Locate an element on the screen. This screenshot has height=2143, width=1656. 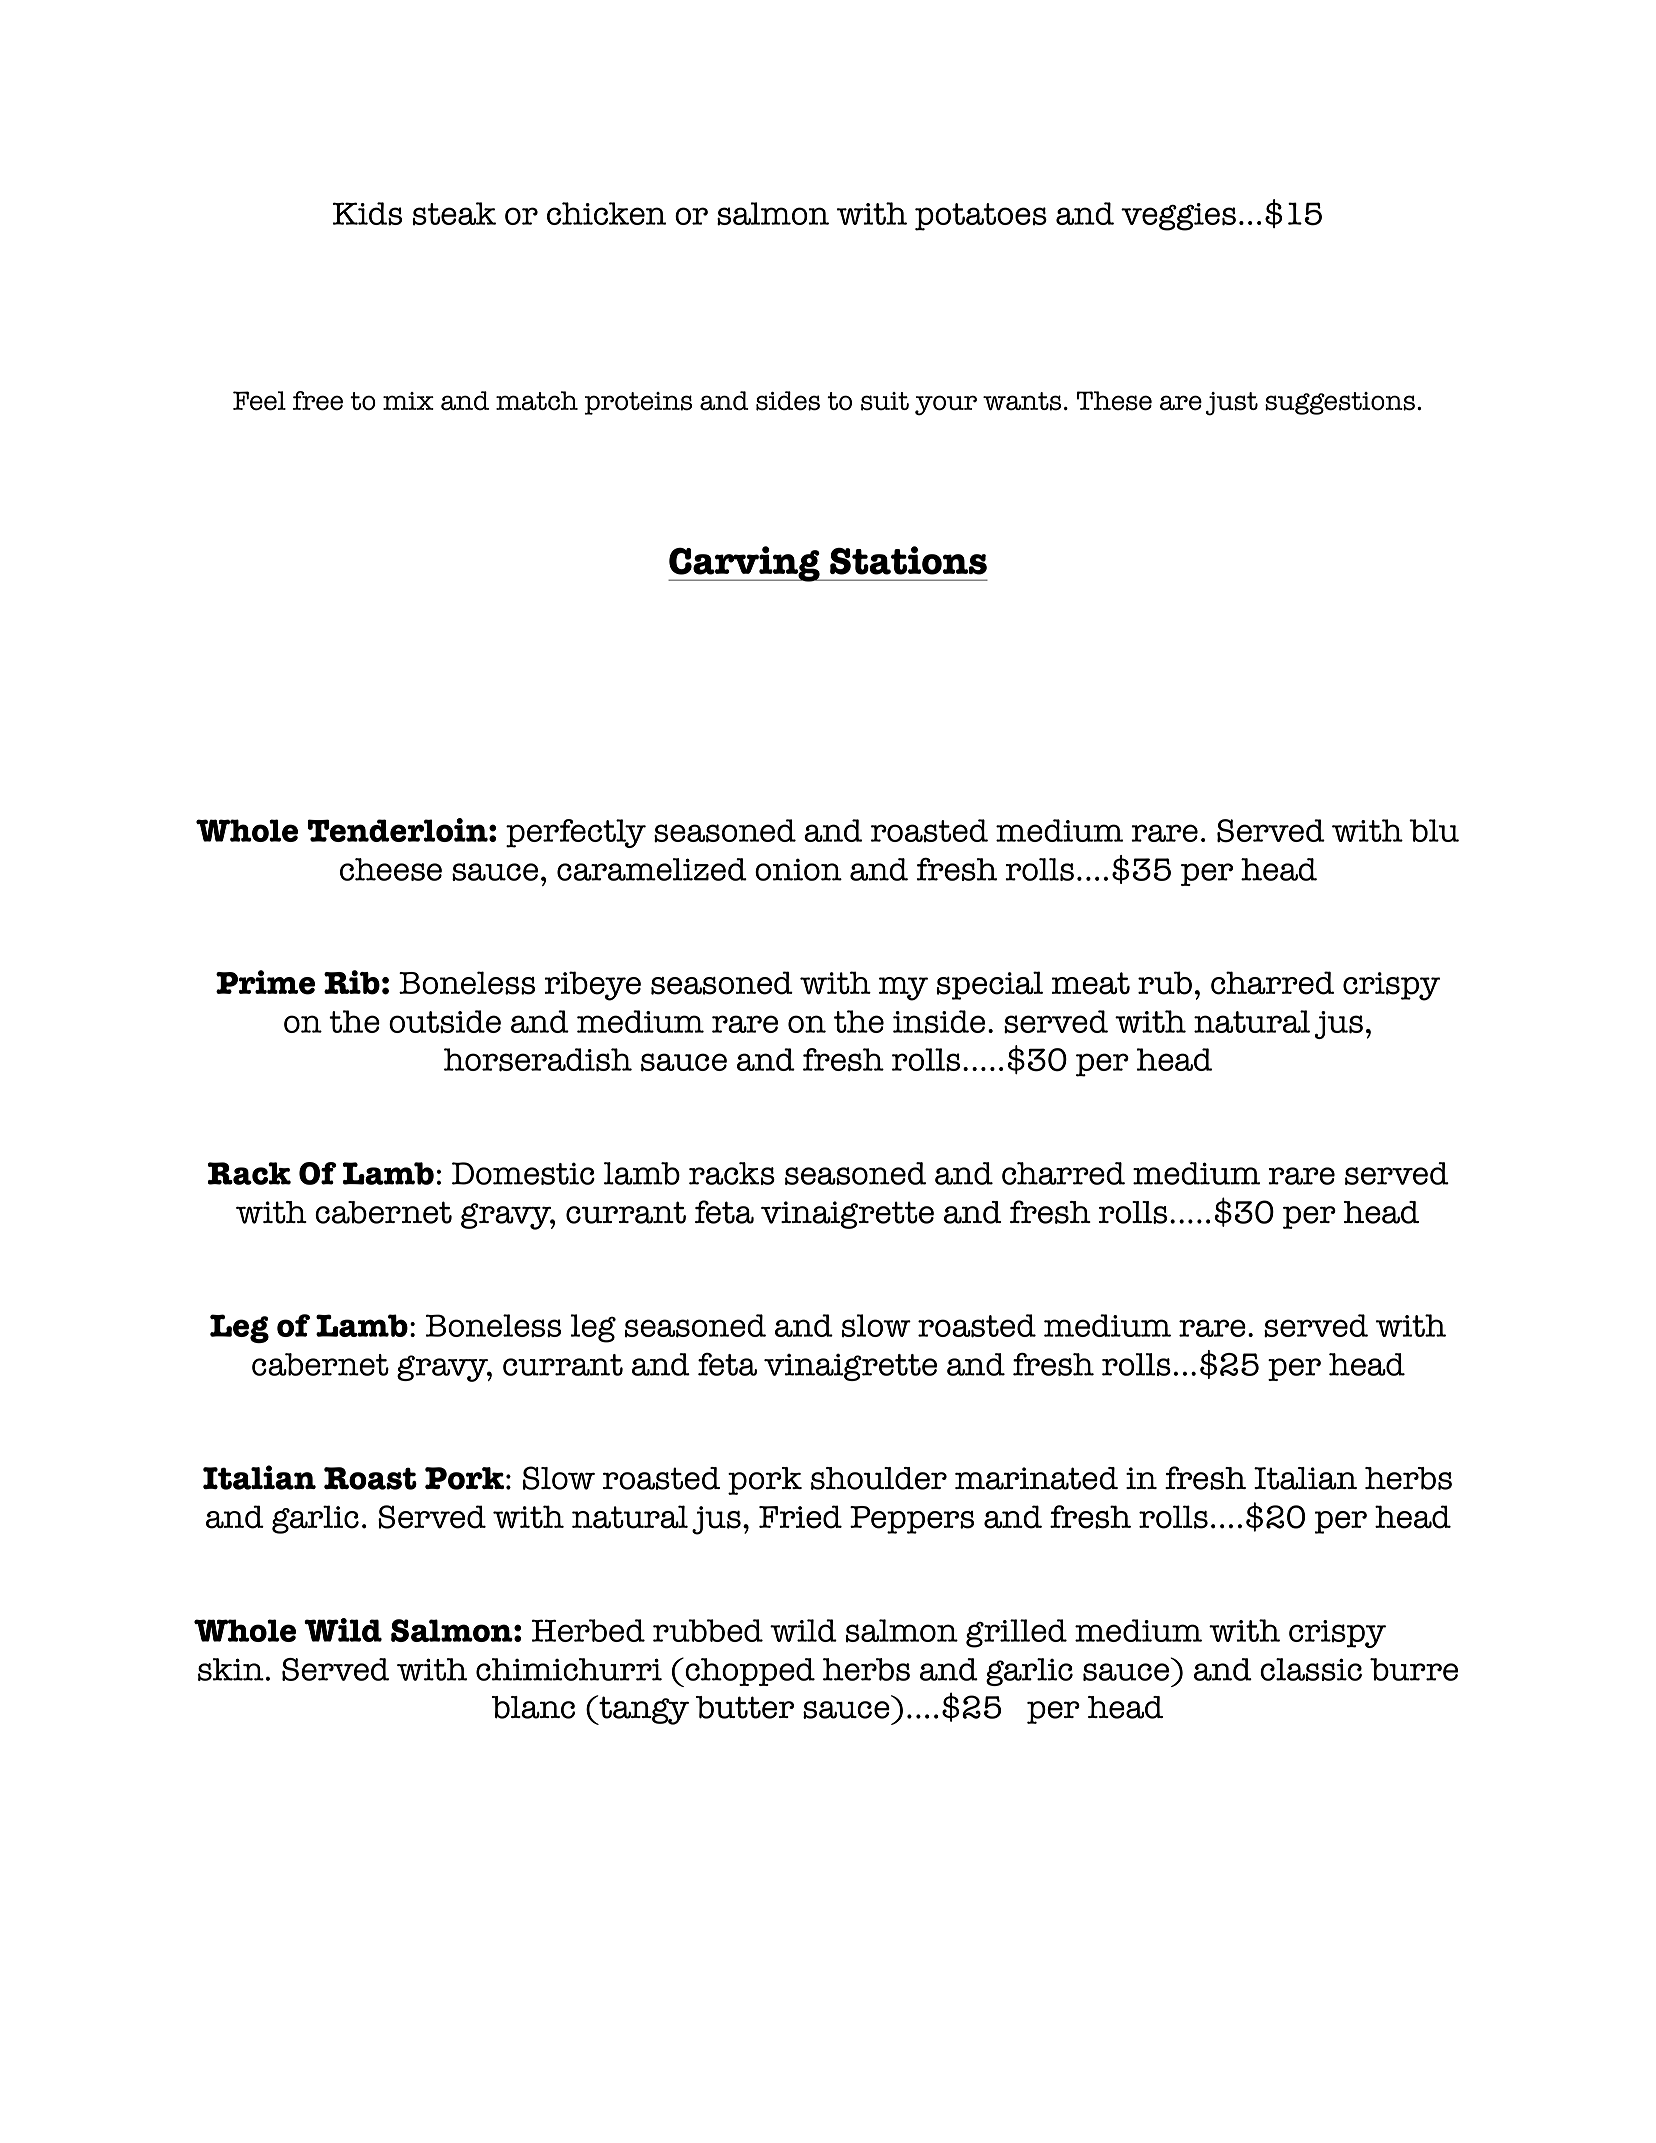
marinated is located at coordinates (1036, 1478).
